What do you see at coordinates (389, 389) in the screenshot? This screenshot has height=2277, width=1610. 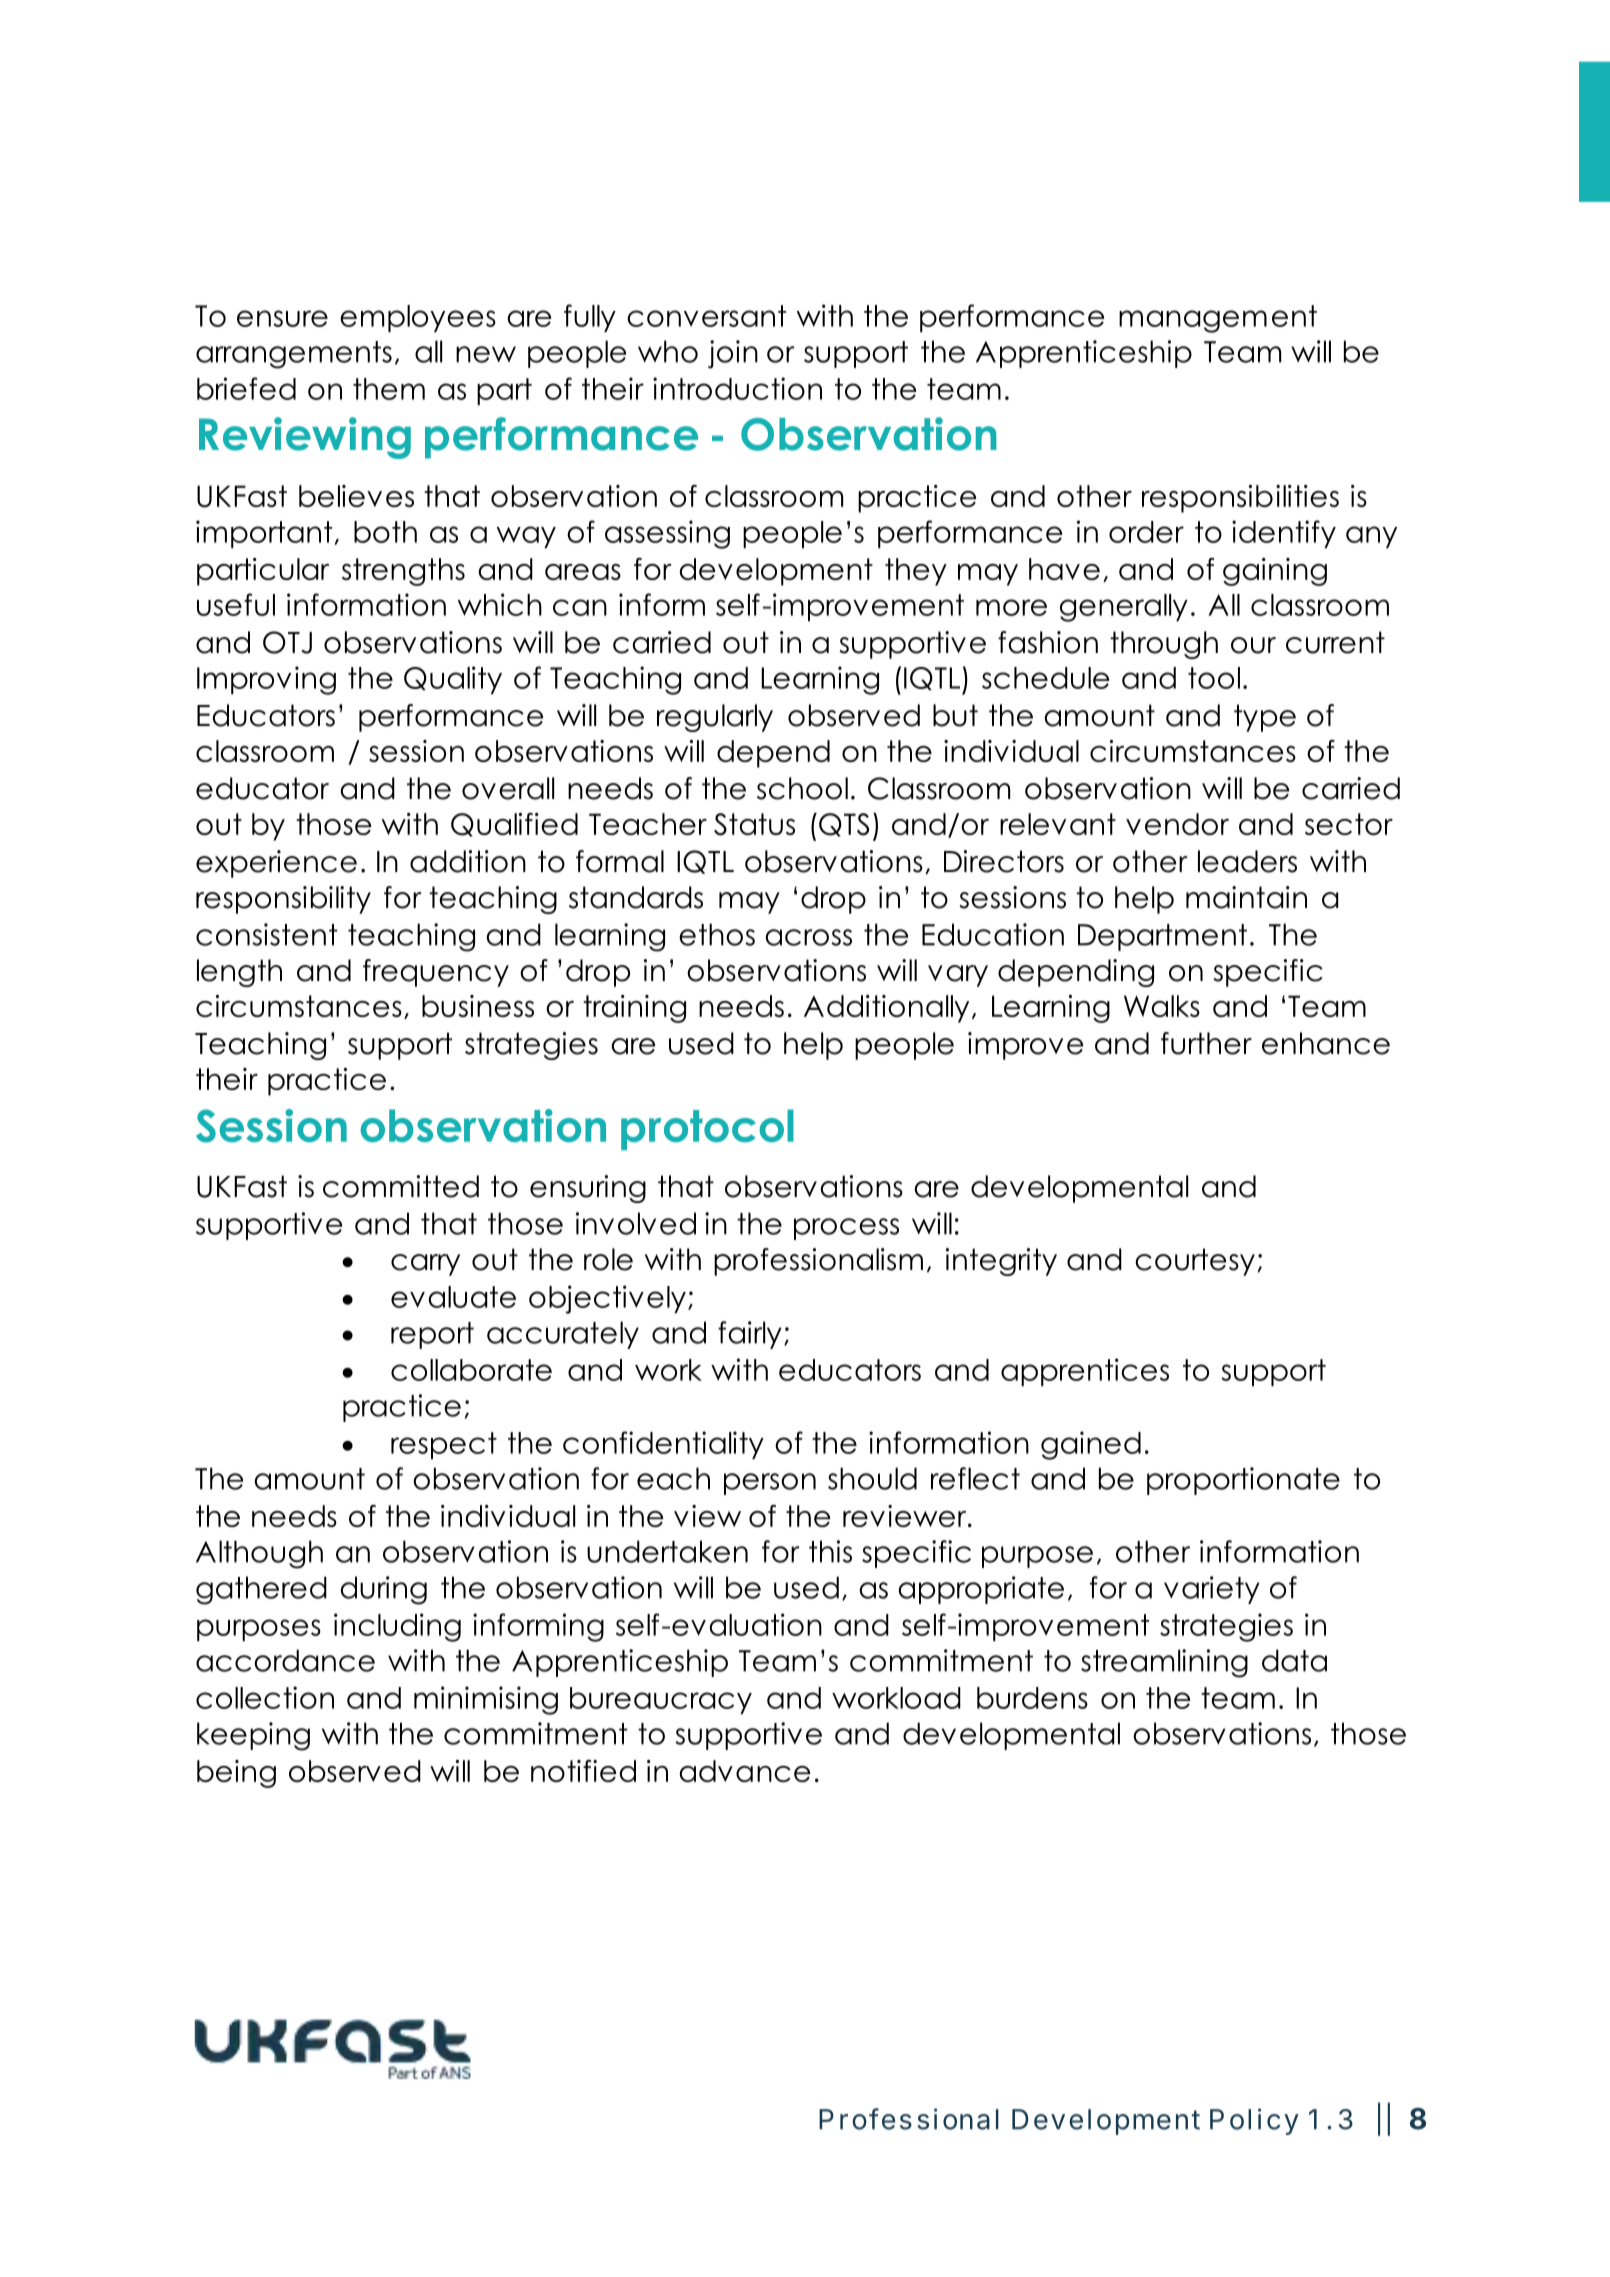 I see `them` at bounding box center [389, 389].
